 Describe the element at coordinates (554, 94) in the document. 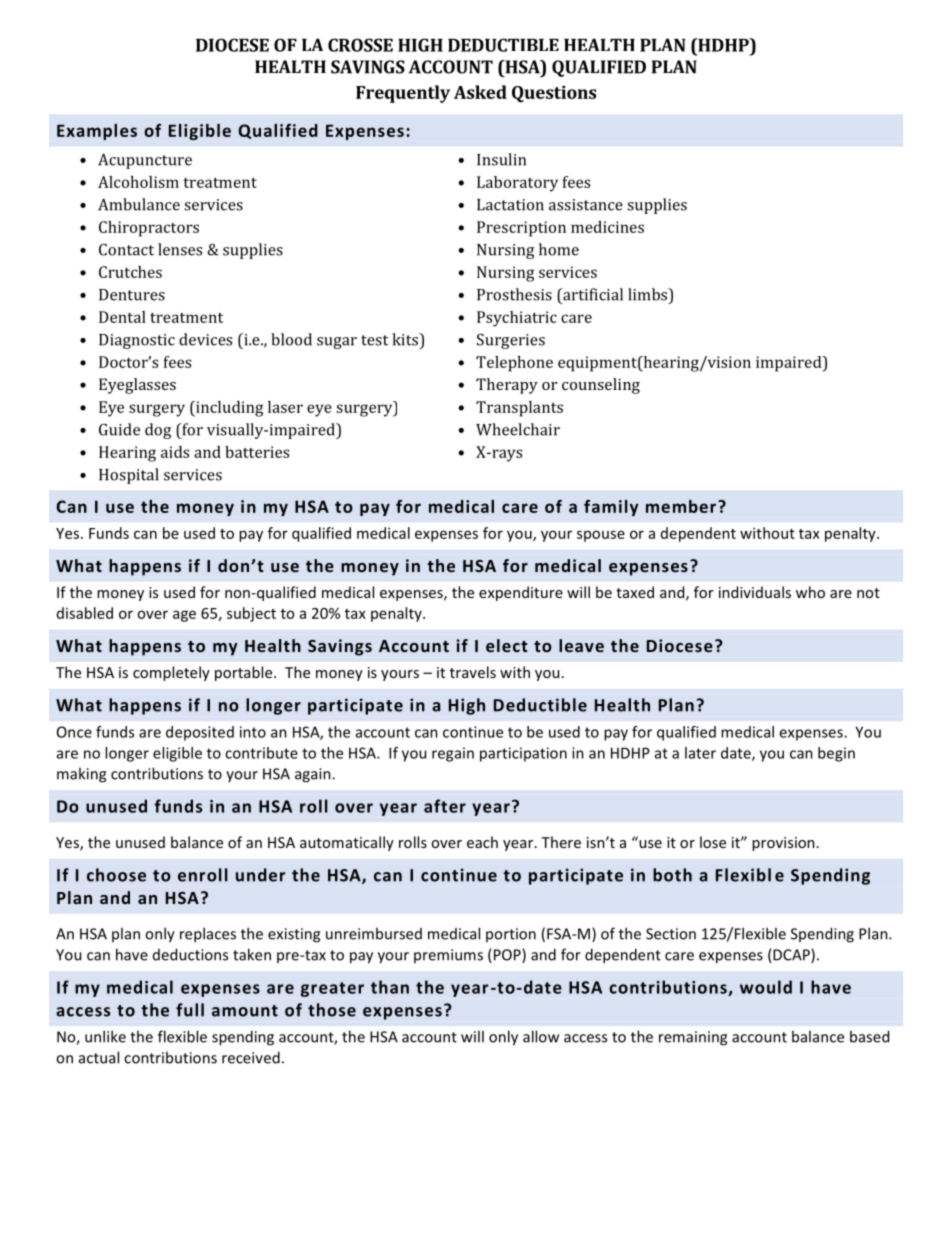

I see `Questions` at that location.
